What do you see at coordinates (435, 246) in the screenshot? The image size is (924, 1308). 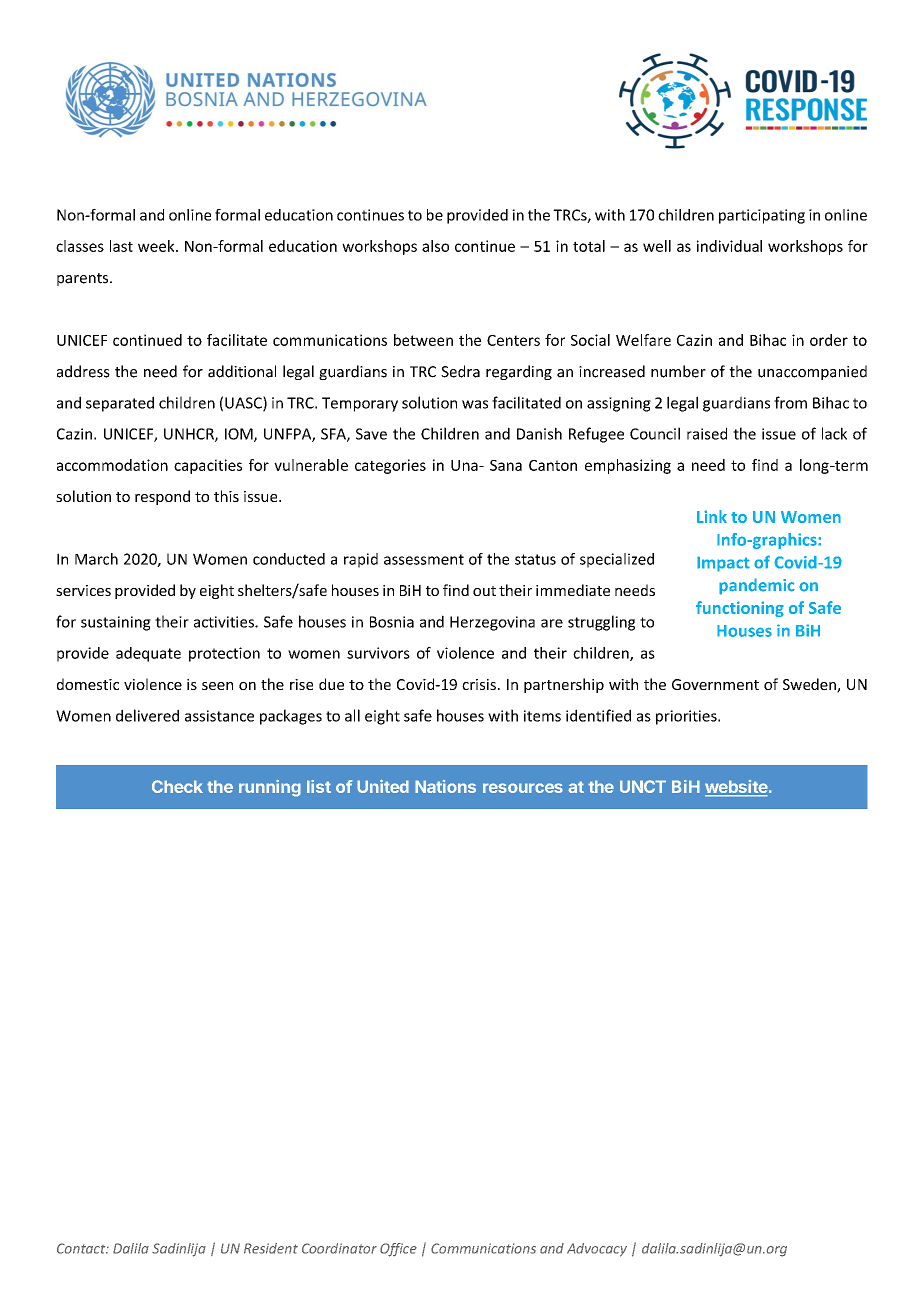 I see `also` at bounding box center [435, 246].
